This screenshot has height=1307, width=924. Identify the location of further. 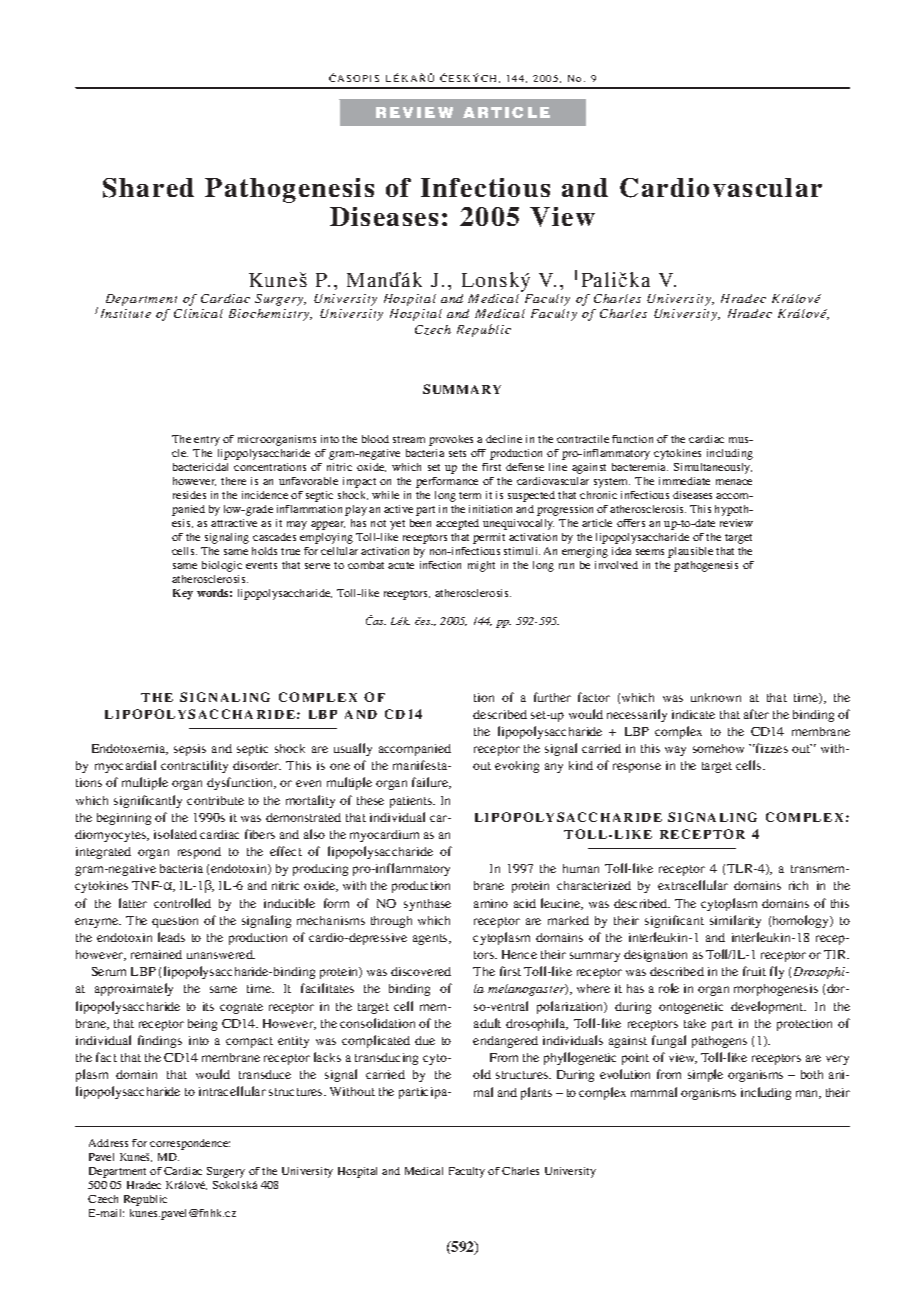
(552, 697).
